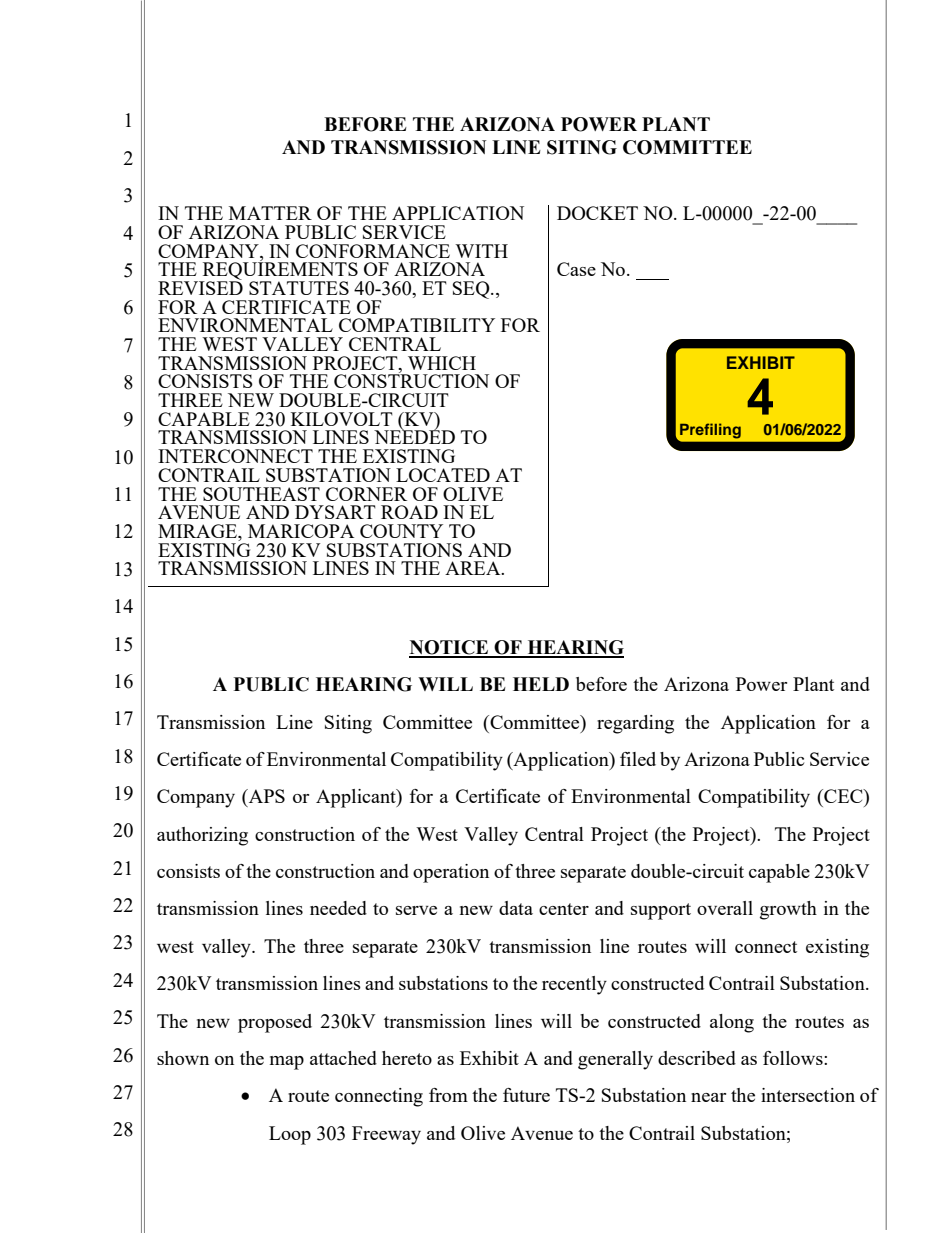 The width and height of the image is (952, 1233). Describe the element at coordinates (301, 531) in the image. I see `MARICOPA` at that location.
